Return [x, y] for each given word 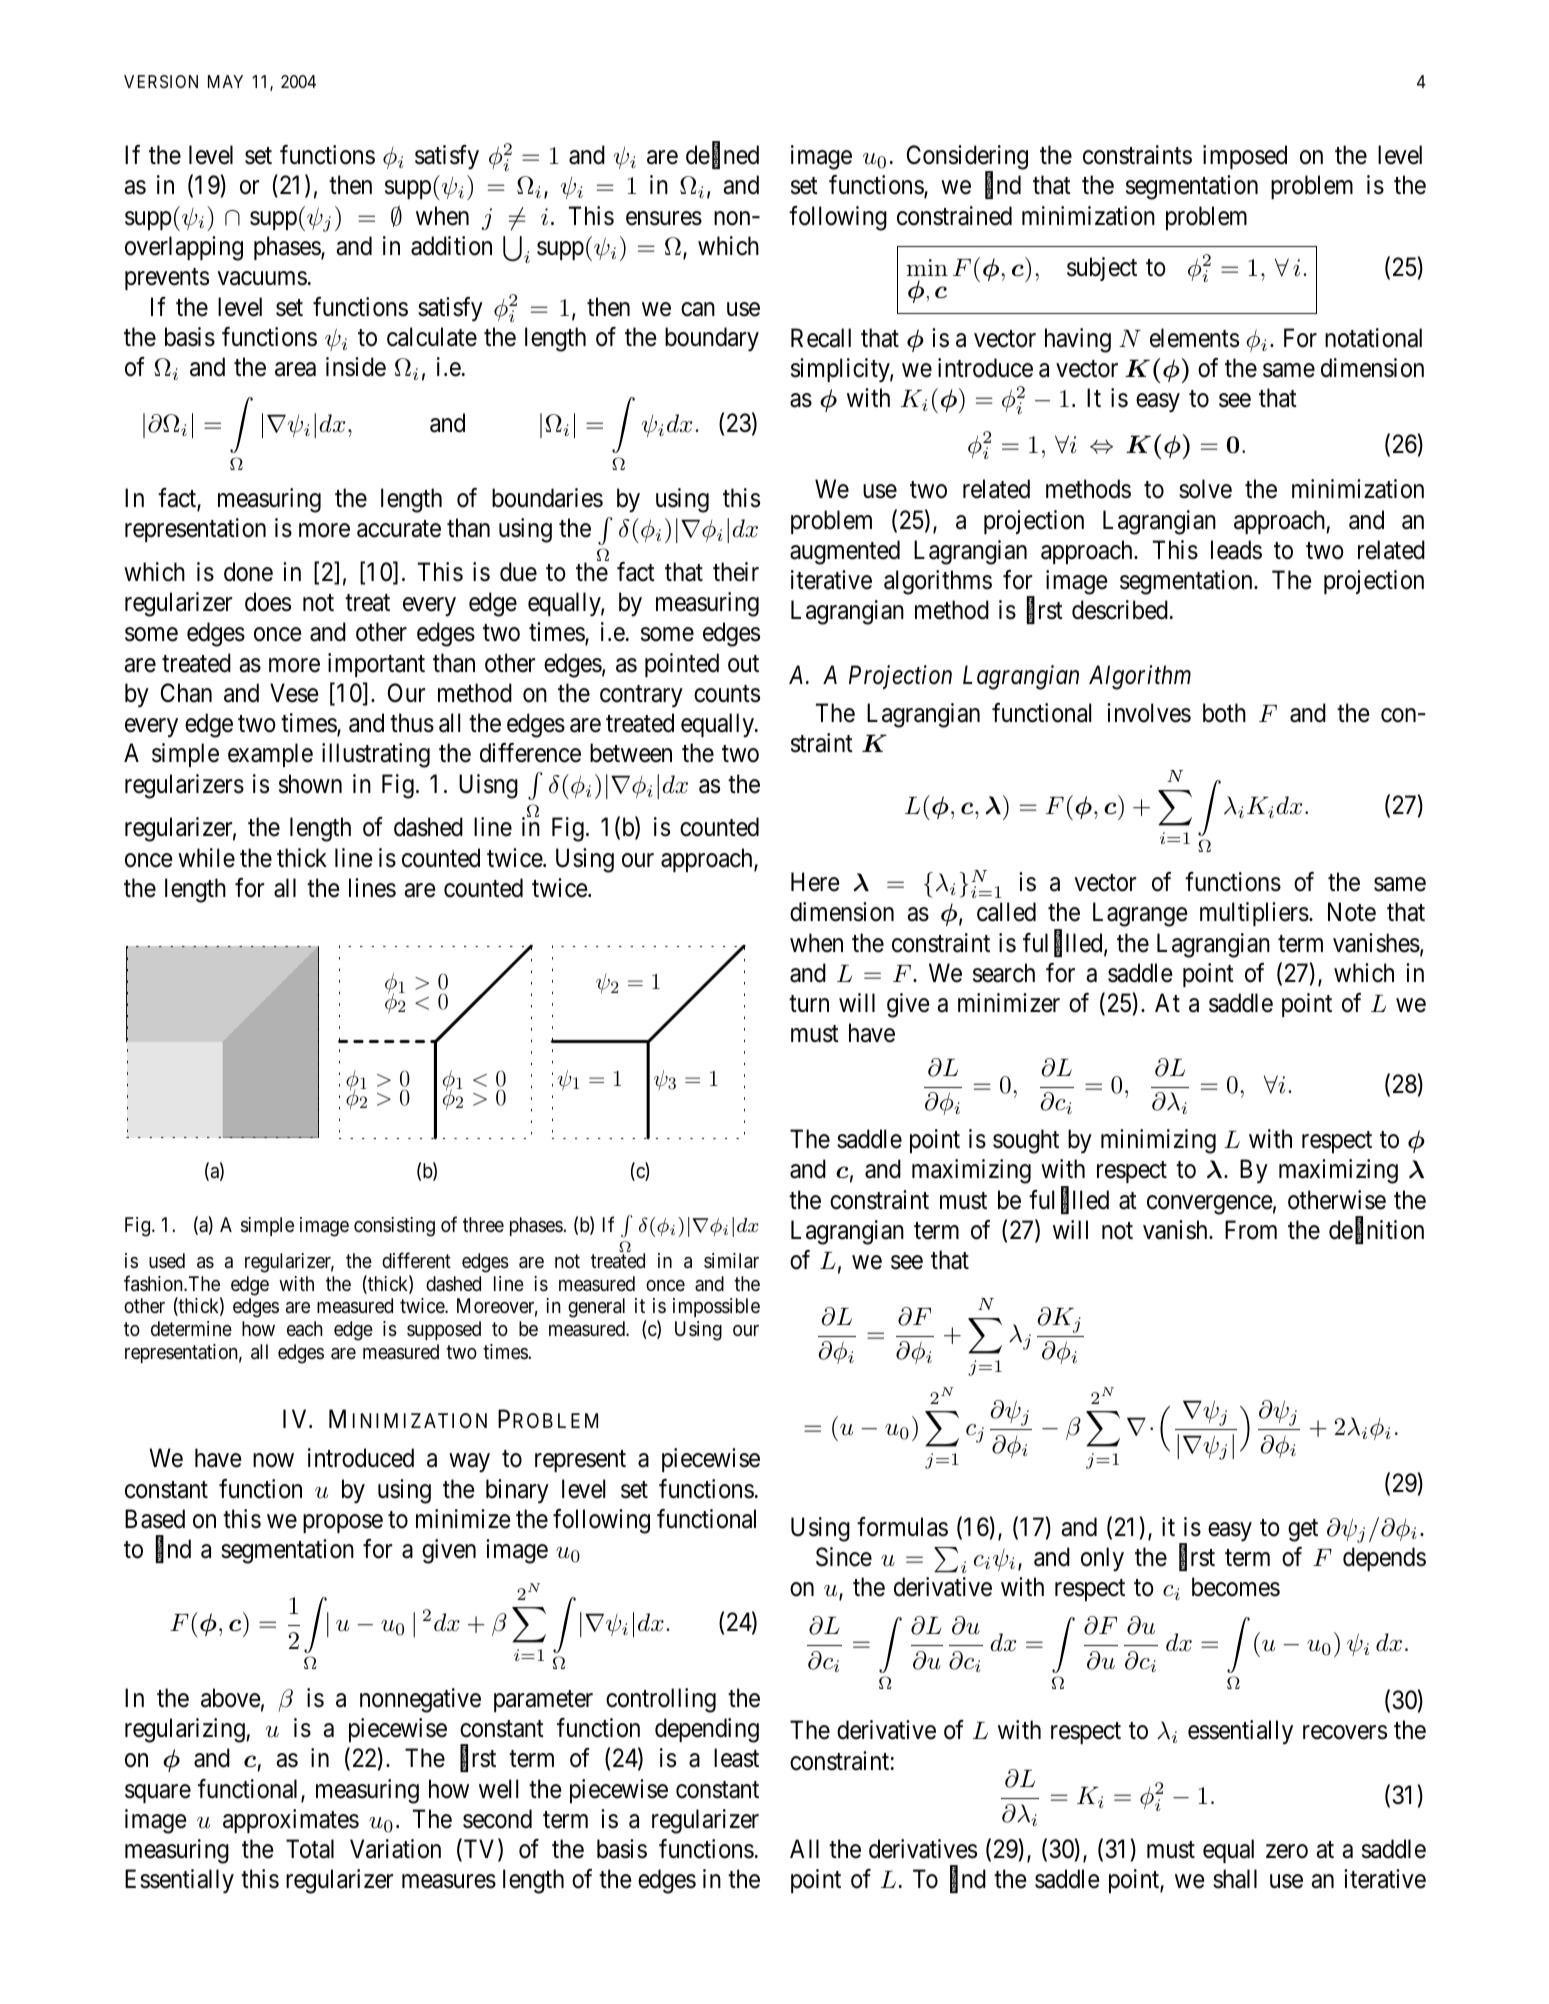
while [206, 858]
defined [722, 156]
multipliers [1254, 914]
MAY [225, 81]
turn [809, 1004]
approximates [291, 1821]
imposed [1245, 157]
